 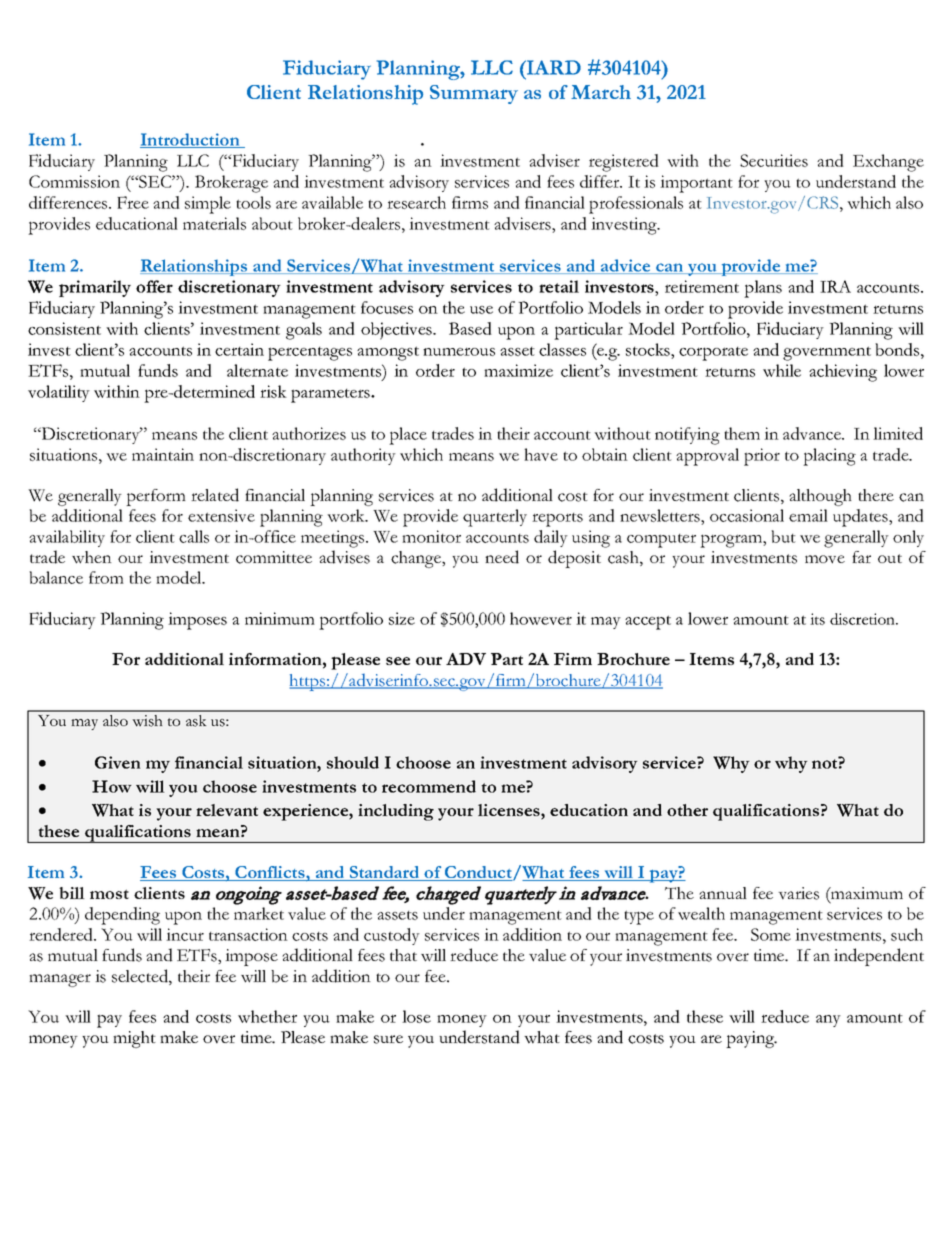 I want to click on Securities, so click(x=774, y=160).
